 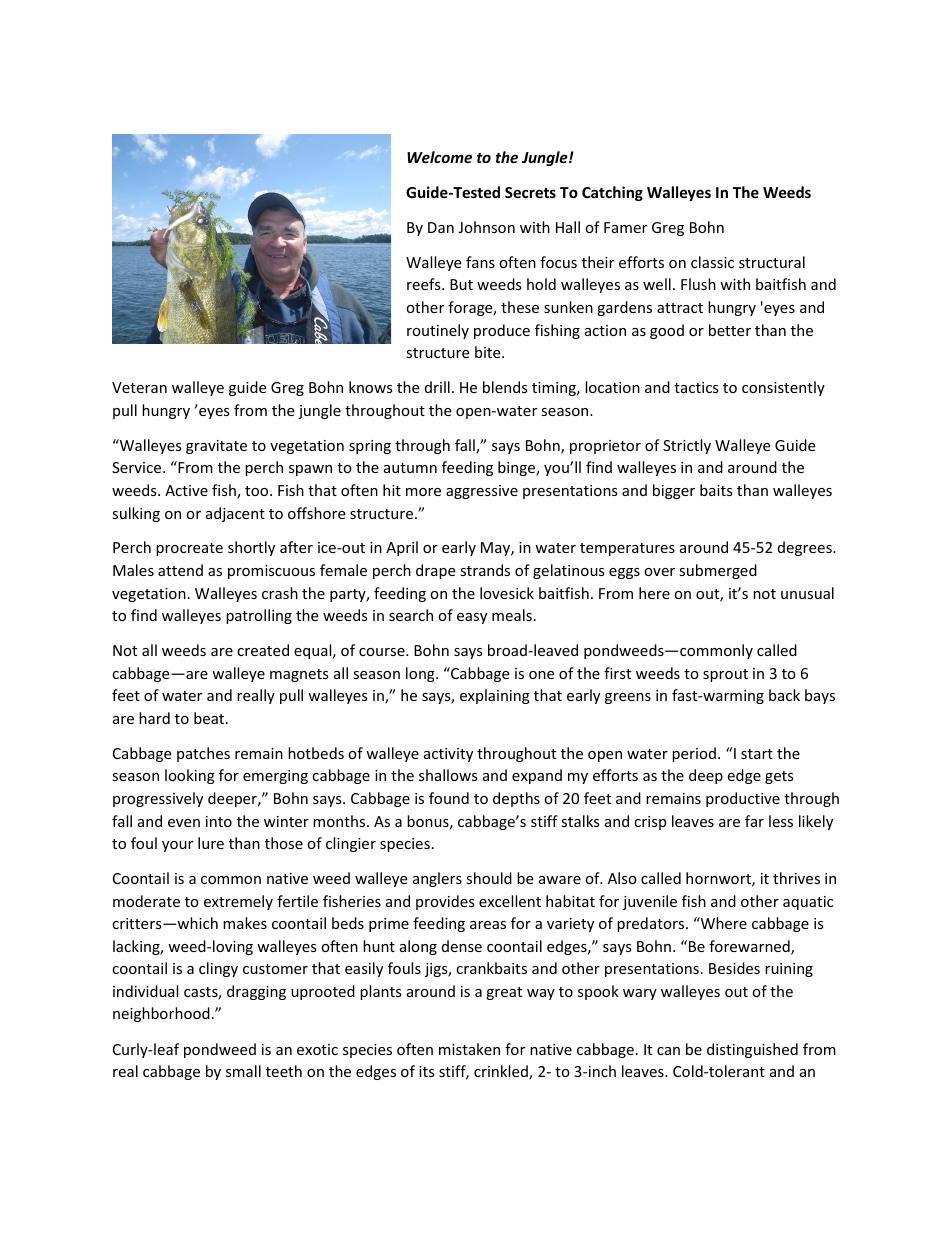 What do you see at coordinates (243, 1071) in the image?
I see `small` at bounding box center [243, 1071].
